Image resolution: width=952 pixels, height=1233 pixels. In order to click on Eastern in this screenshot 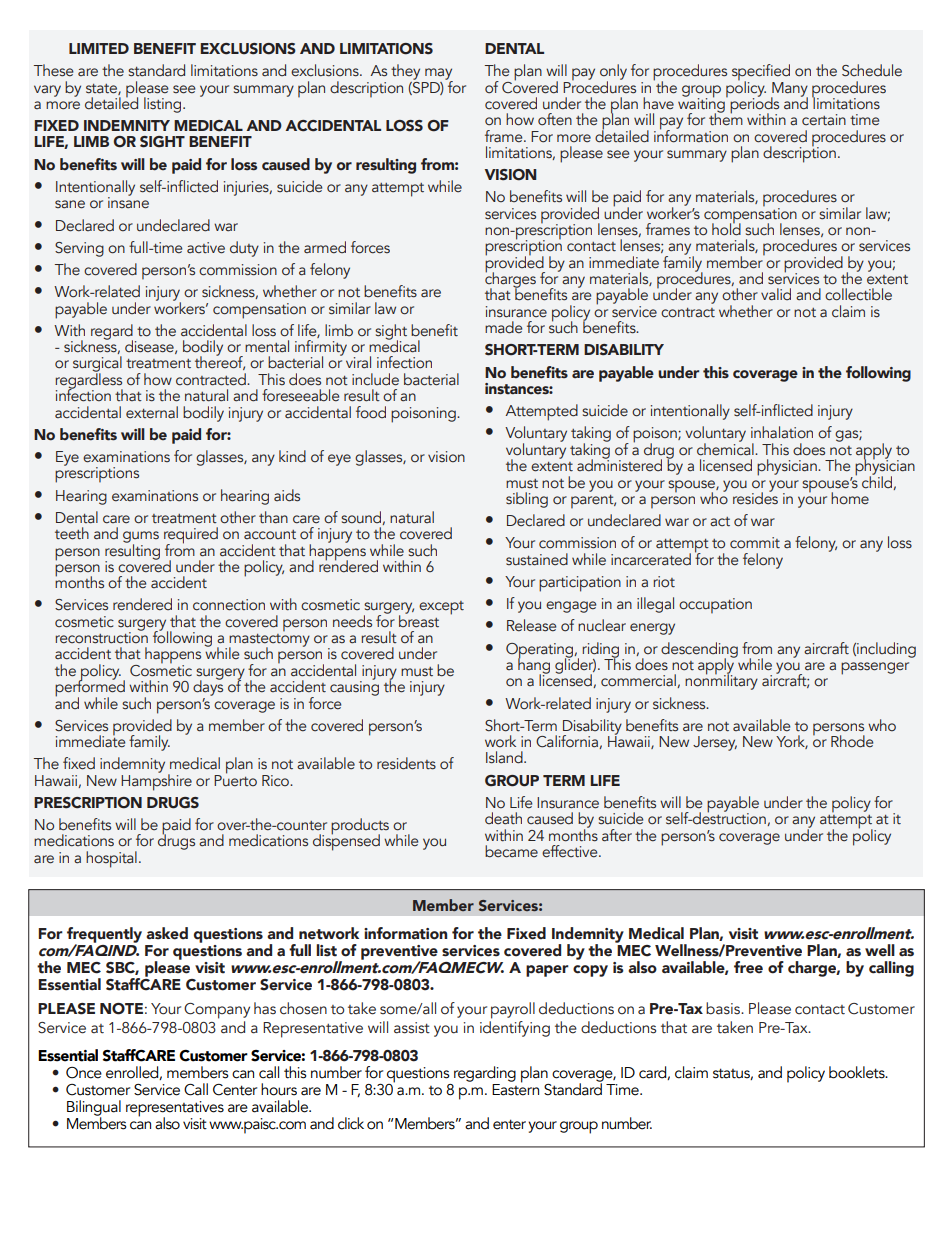, I will do `click(515, 1088)`.
